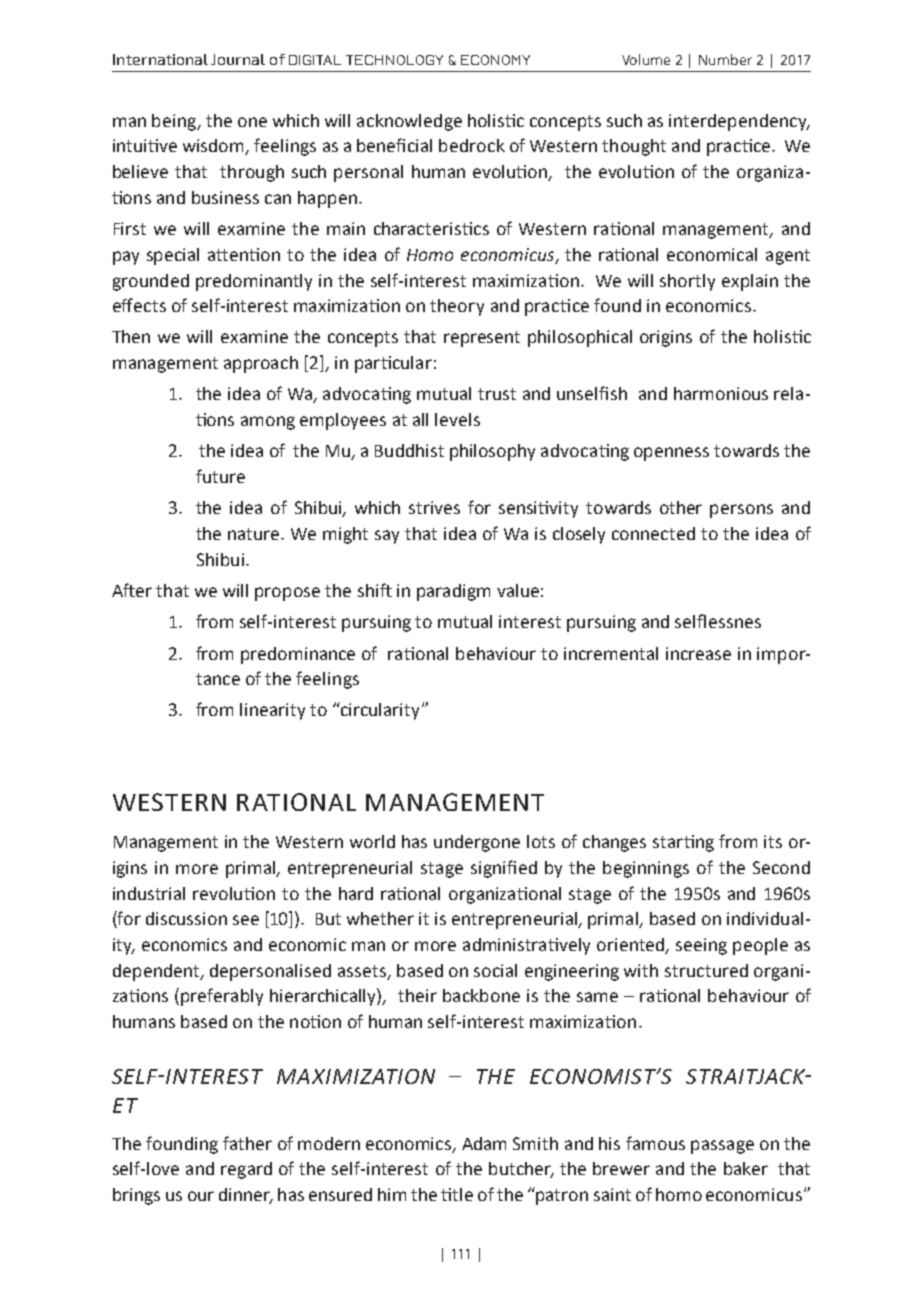 This screenshot has height=1316, width=923. What do you see at coordinates (698, 653) in the screenshot?
I see `increase` at bounding box center [698, 653].
